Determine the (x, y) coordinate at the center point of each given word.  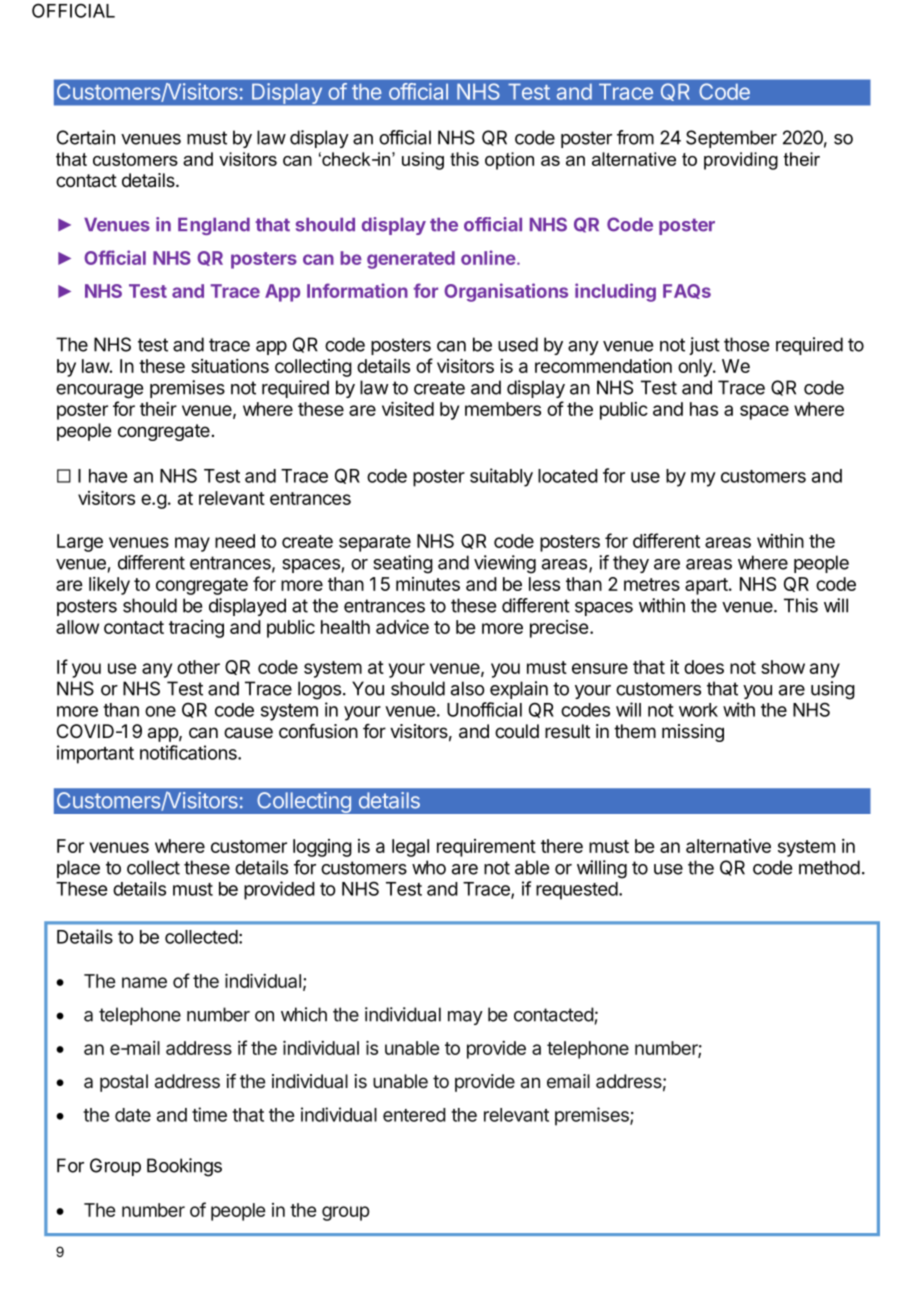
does (704, 667)
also (468, 688)
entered (414, 1115)
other (198, 667)
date (133, 1115)
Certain (86, 137)
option (509, 161)
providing (741, 161)
